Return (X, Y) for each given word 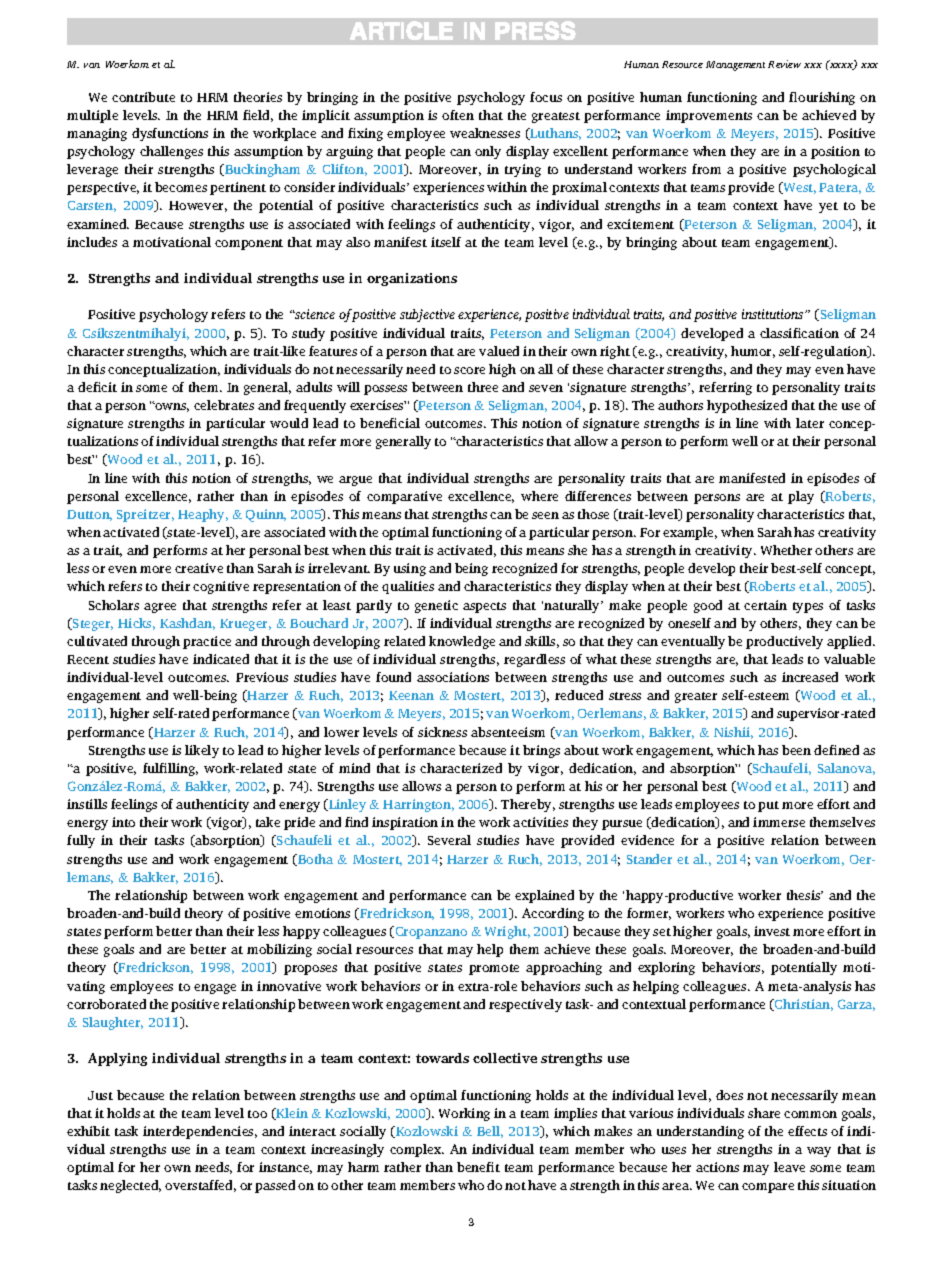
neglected (130, 1186)
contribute (143, 97)
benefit (478, 1167)
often (458, 115)
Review (784, 64)
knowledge (462, 642)
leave (789, 1167)
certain (765, 605)
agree (160, 608)
